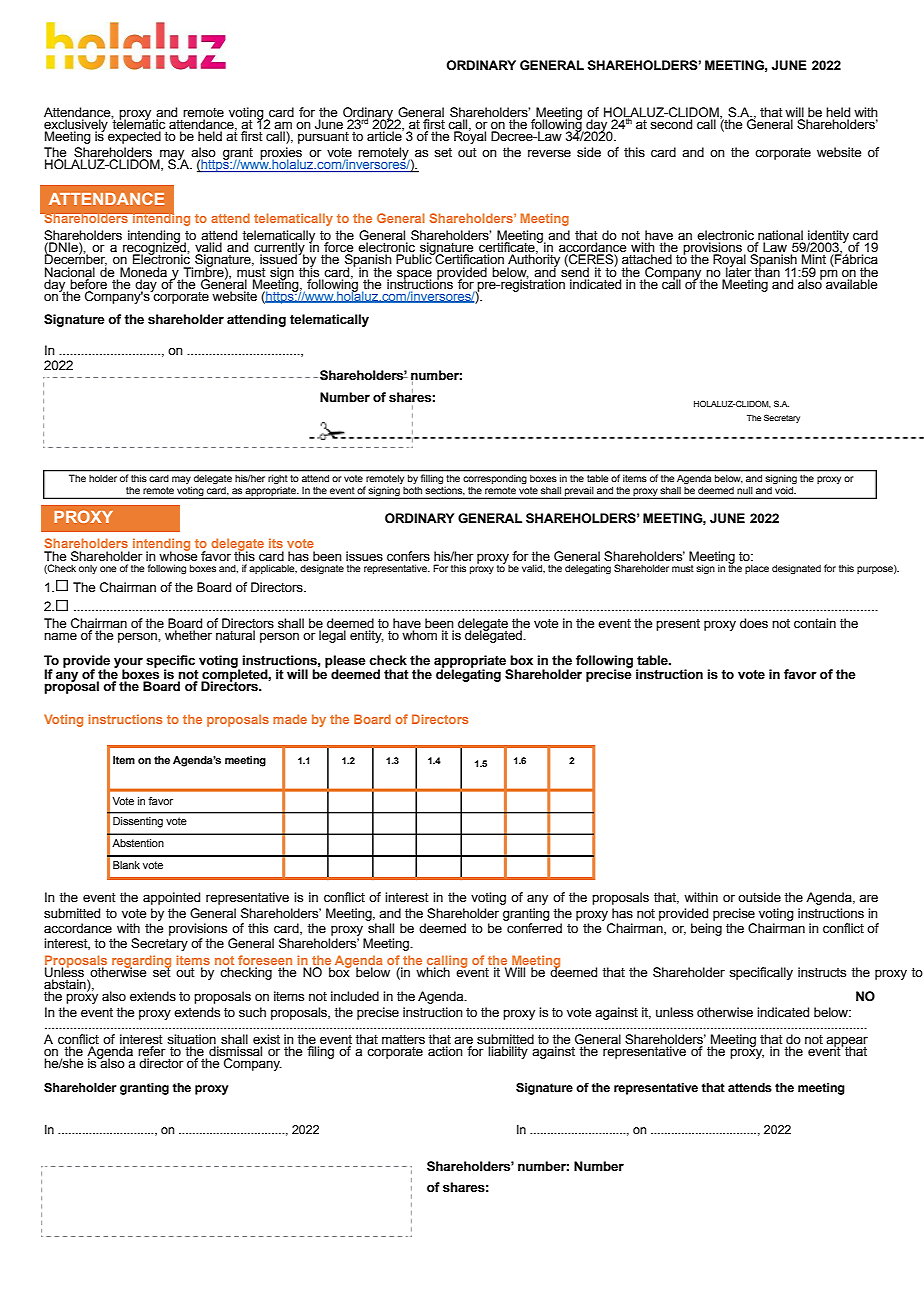  What do you see at coordinates (549, 153) in the screenshot?
I see `reverse` at bounding box center [549, 153].
